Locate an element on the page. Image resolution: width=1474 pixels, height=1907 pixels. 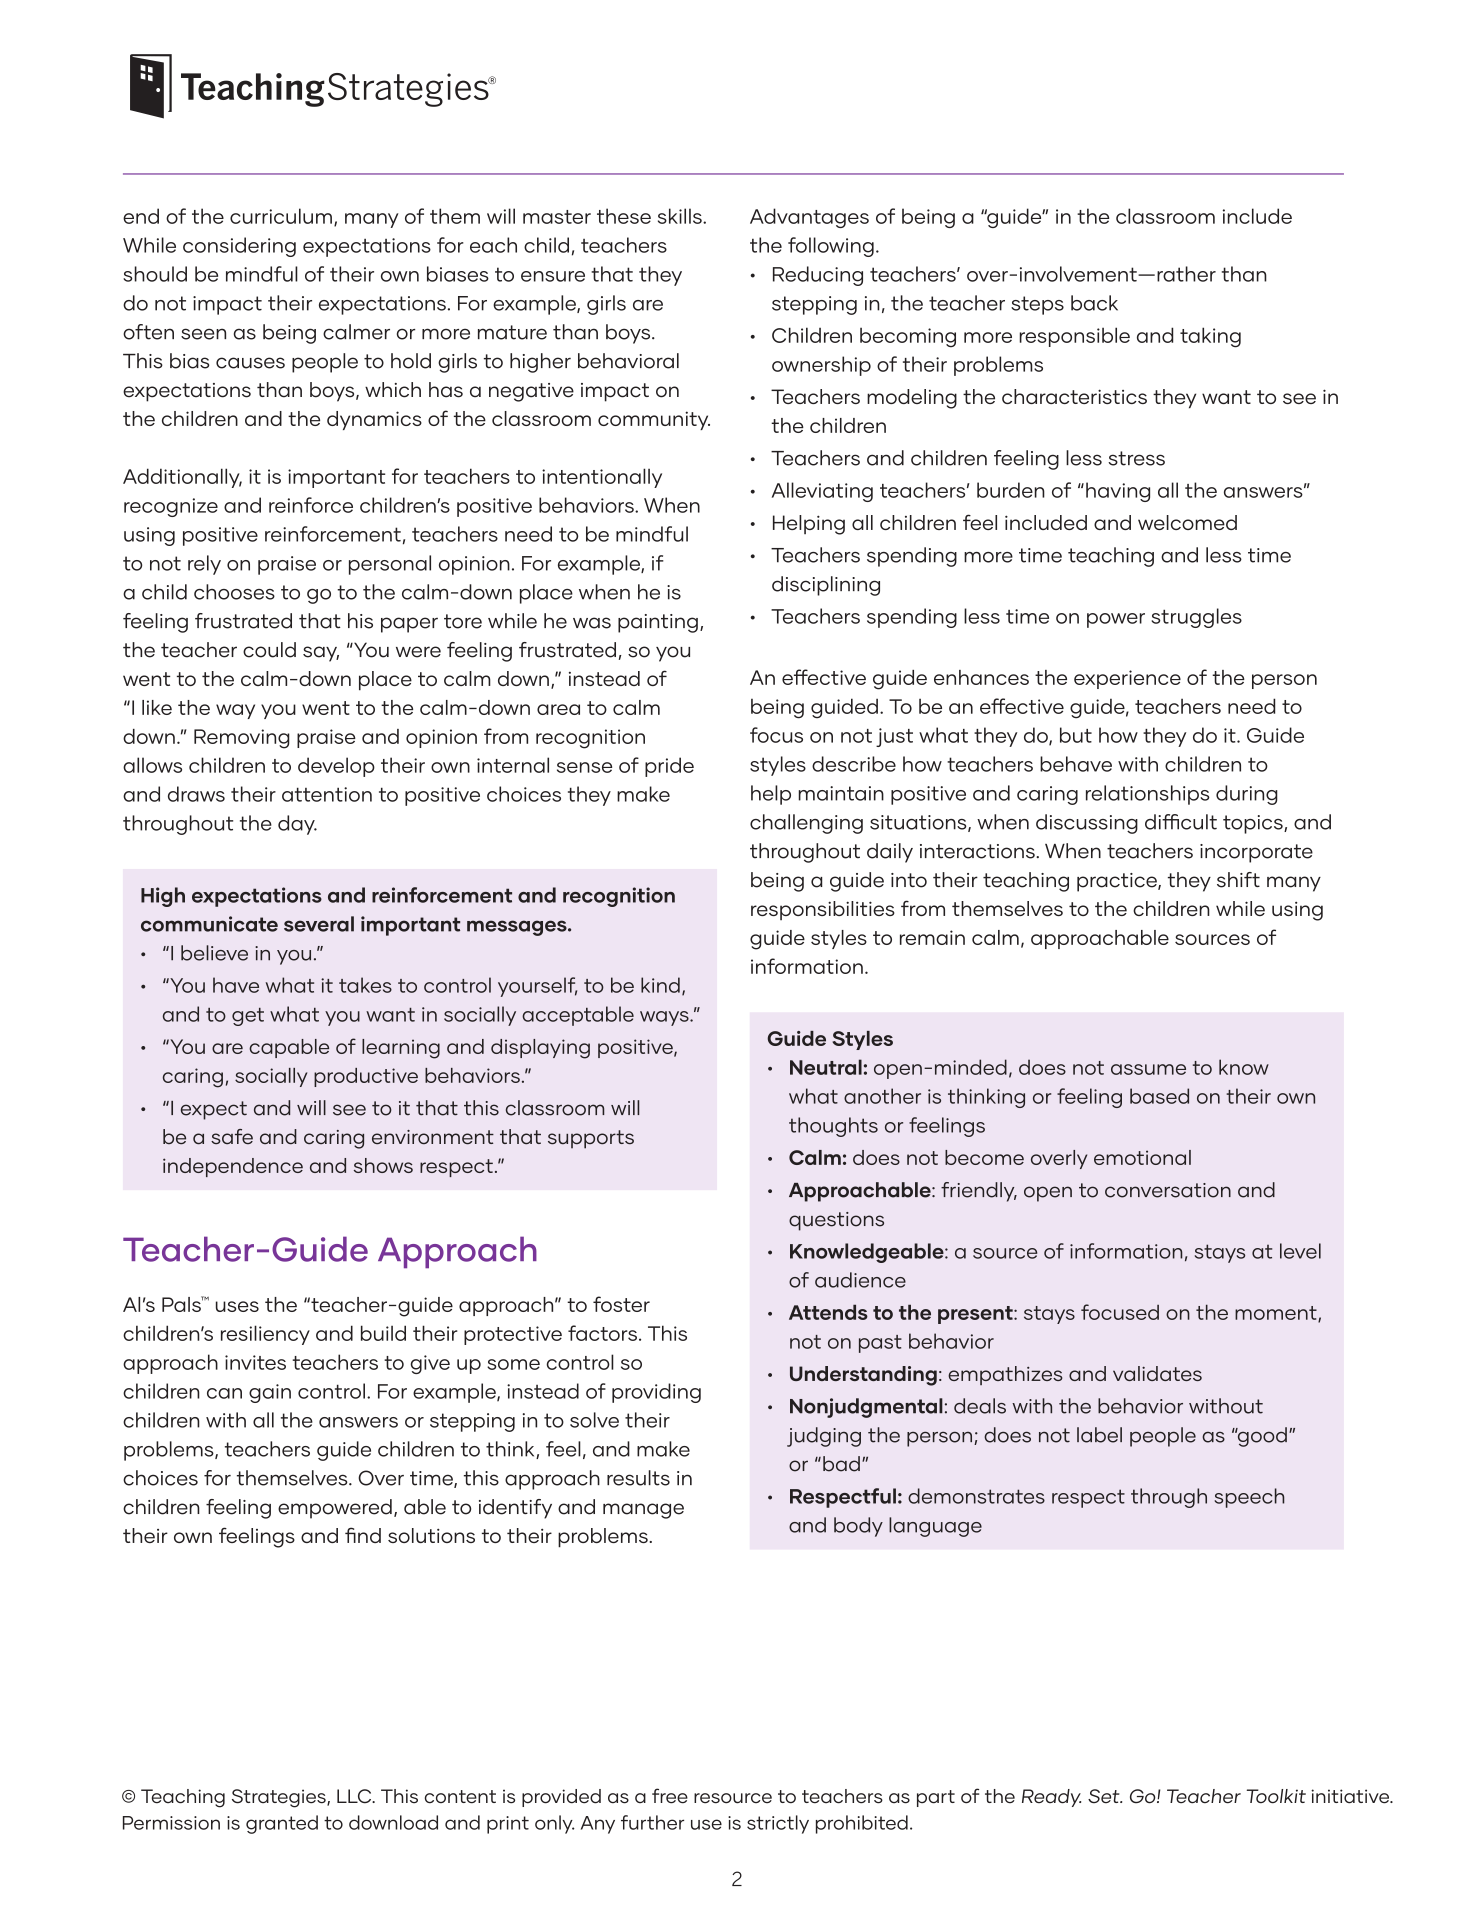
Strategies is located at coordinates (280, 1798).
